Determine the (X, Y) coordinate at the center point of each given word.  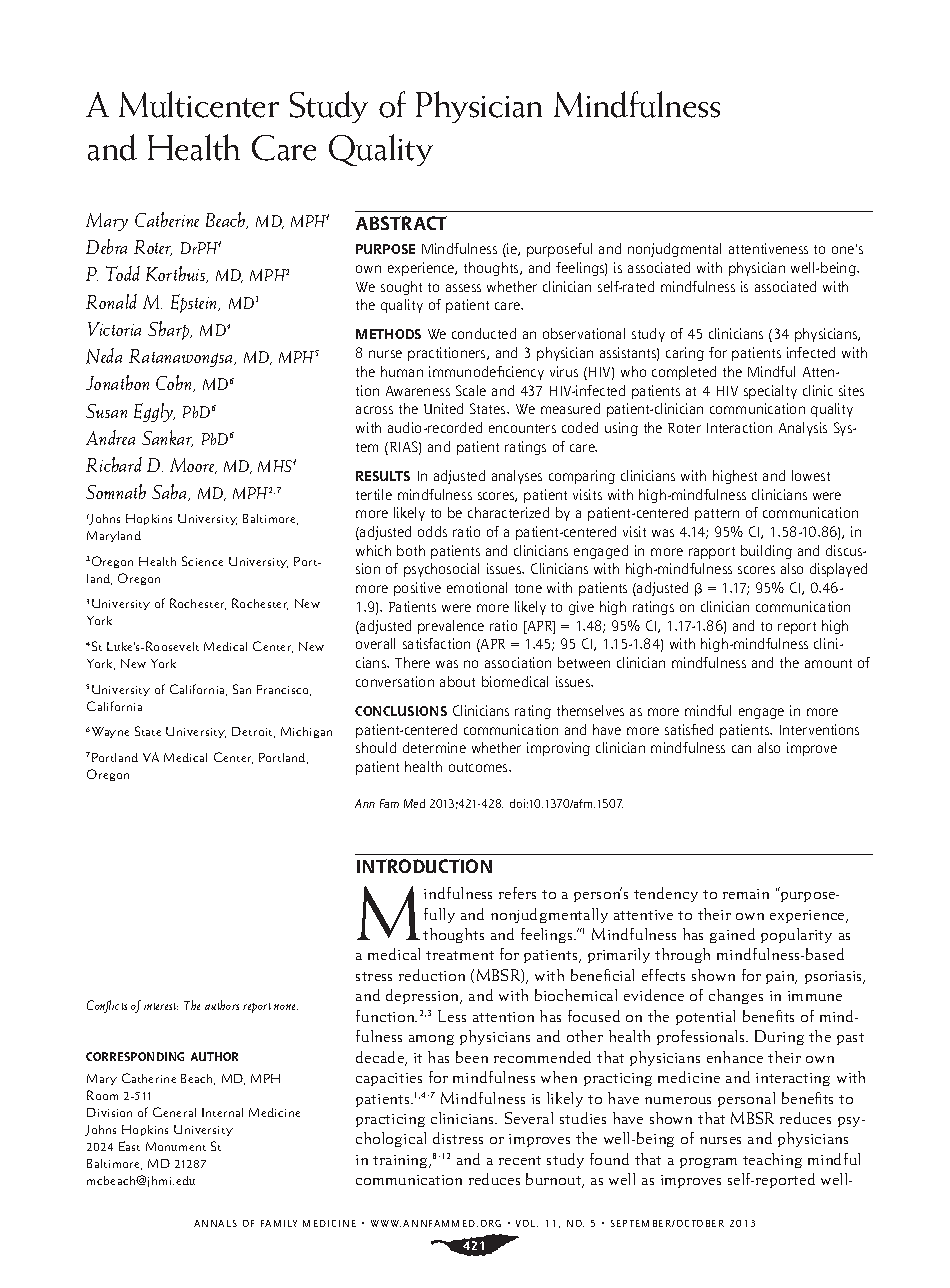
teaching (772, 1160)
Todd (123, 273)
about (457, 681)
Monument (176, 1146)
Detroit (253, 732)
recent (520, 1160)
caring (685, 354)
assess (463, 288)
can (741, 749)
